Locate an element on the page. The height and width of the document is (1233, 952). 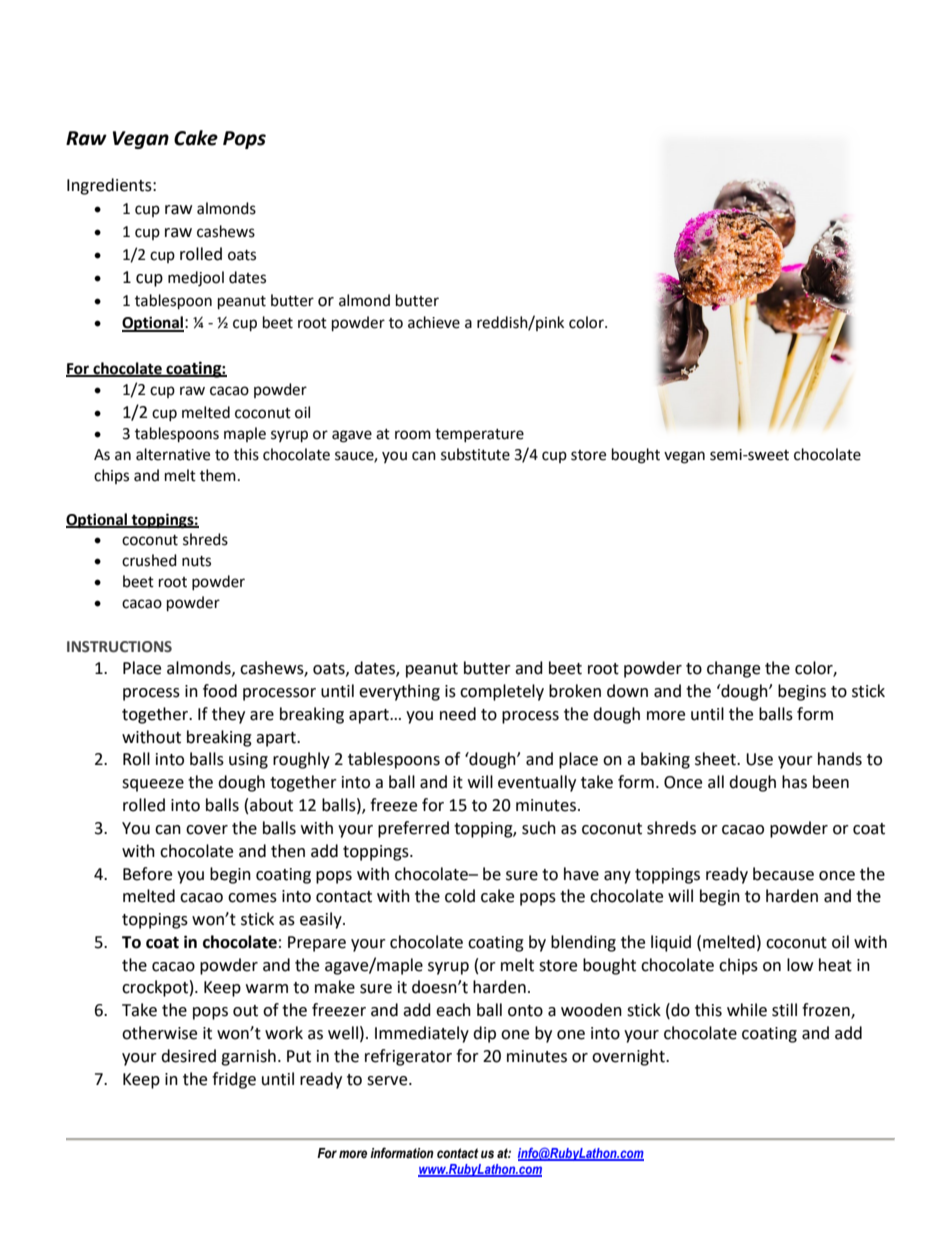
completely is located at coordinates (502, 692).
